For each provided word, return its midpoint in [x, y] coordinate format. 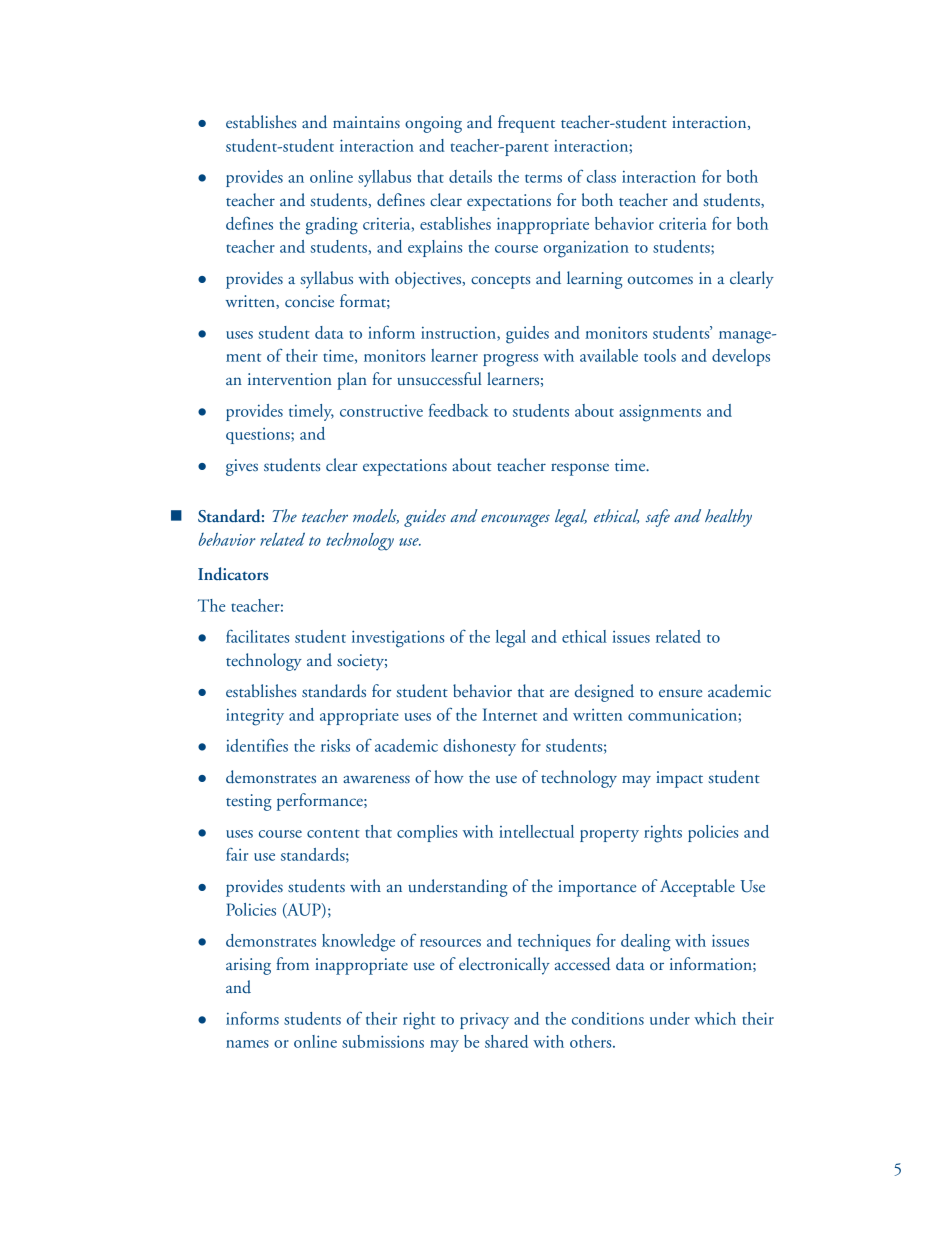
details [470, 176]
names [247, 1044]
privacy [484, 1021]
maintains [366, 122]
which [715, 1018]
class [601, 176]
